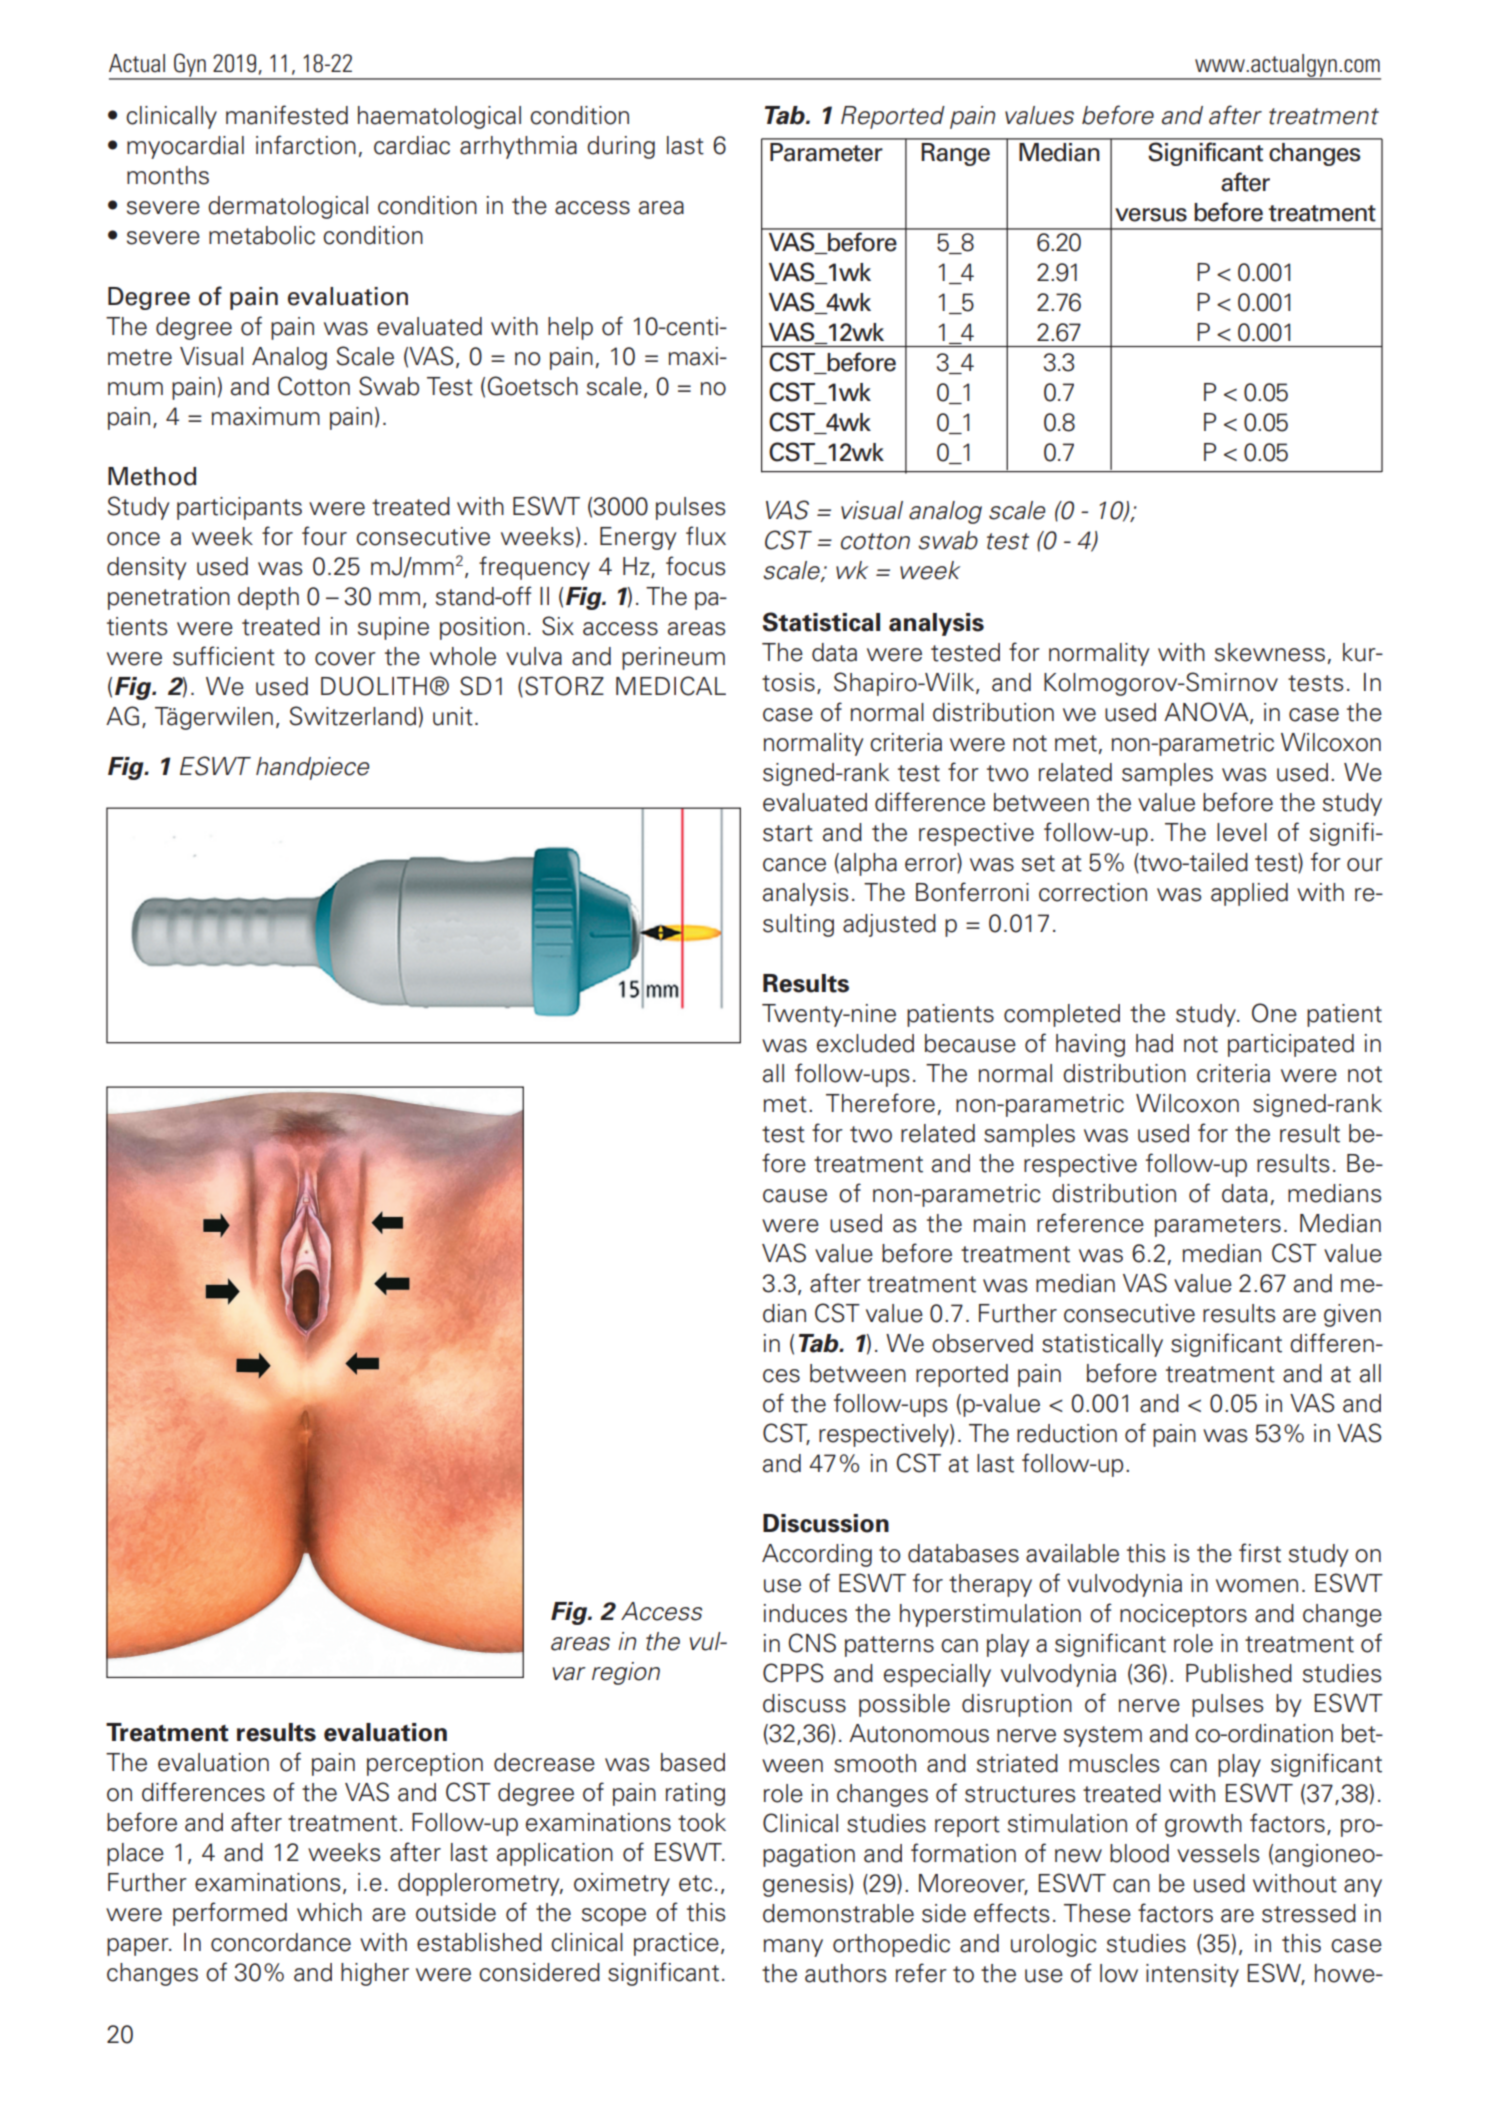  I want to click on start, so click(788, 833).
